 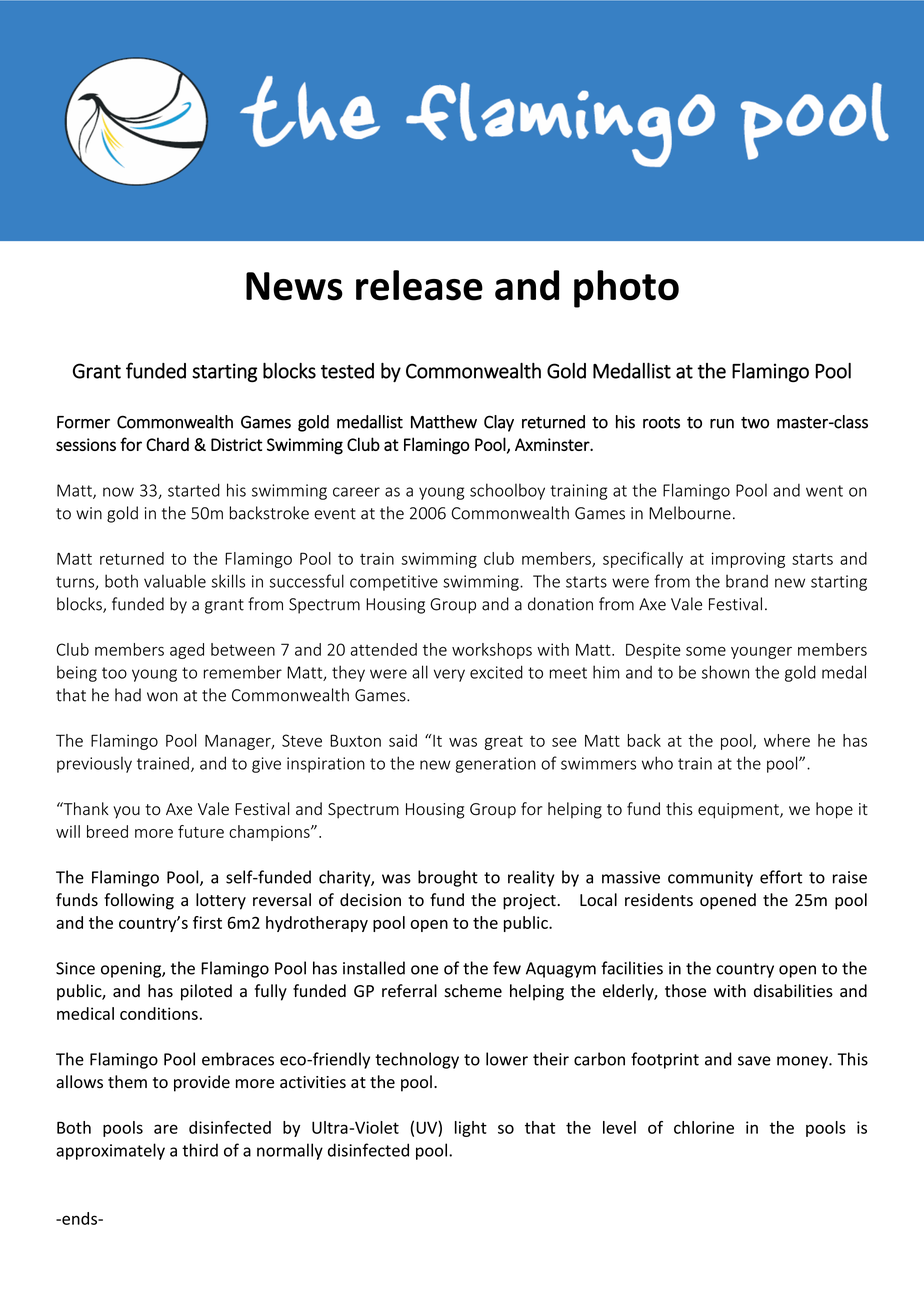 What do you see at coordinates (787, 740) in the screenshot?
I see `where` at bounding box center [787, 740].
